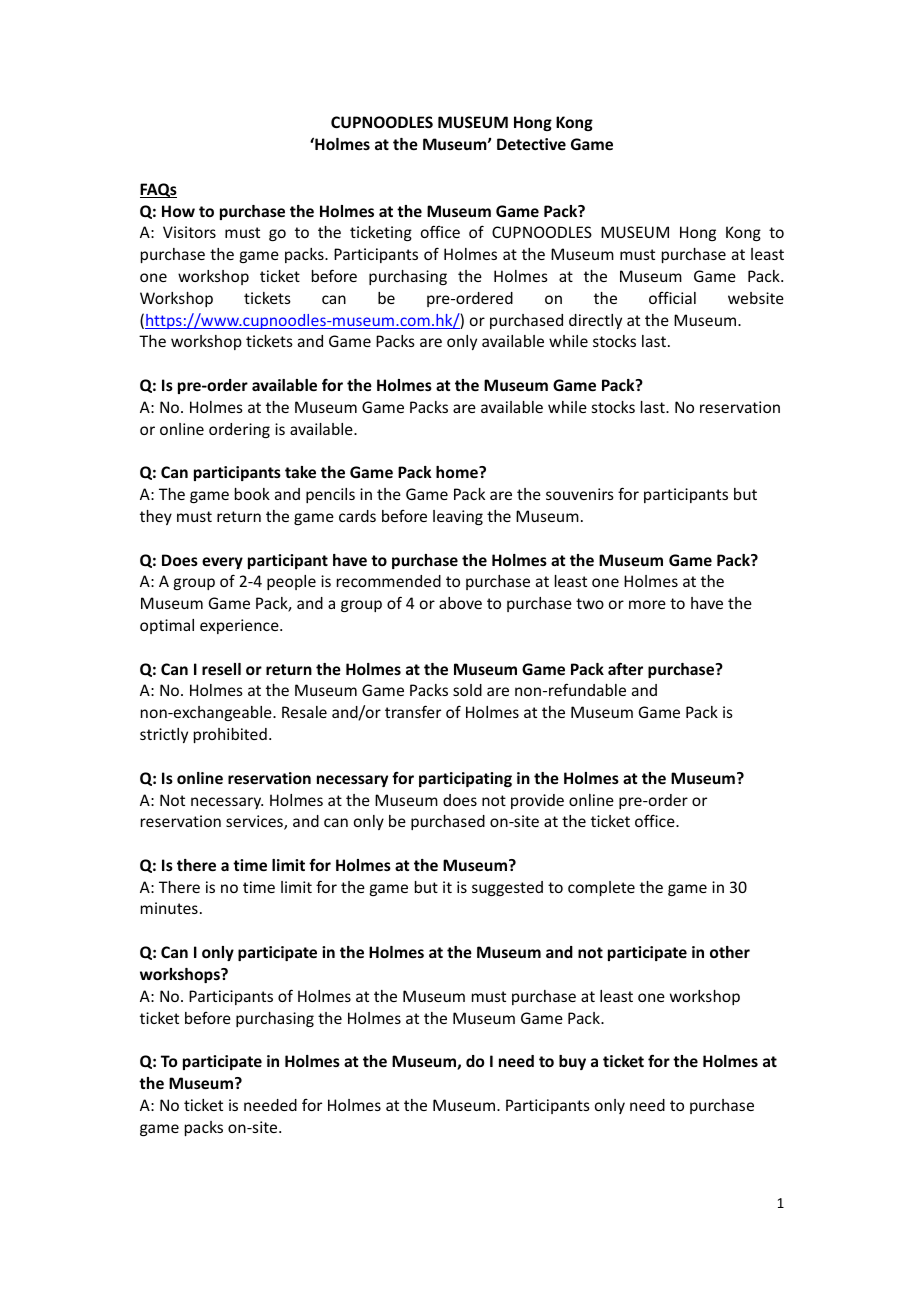 The width and height of the image is (924, 1308). I want to click on minutes, so click(169, 908).
